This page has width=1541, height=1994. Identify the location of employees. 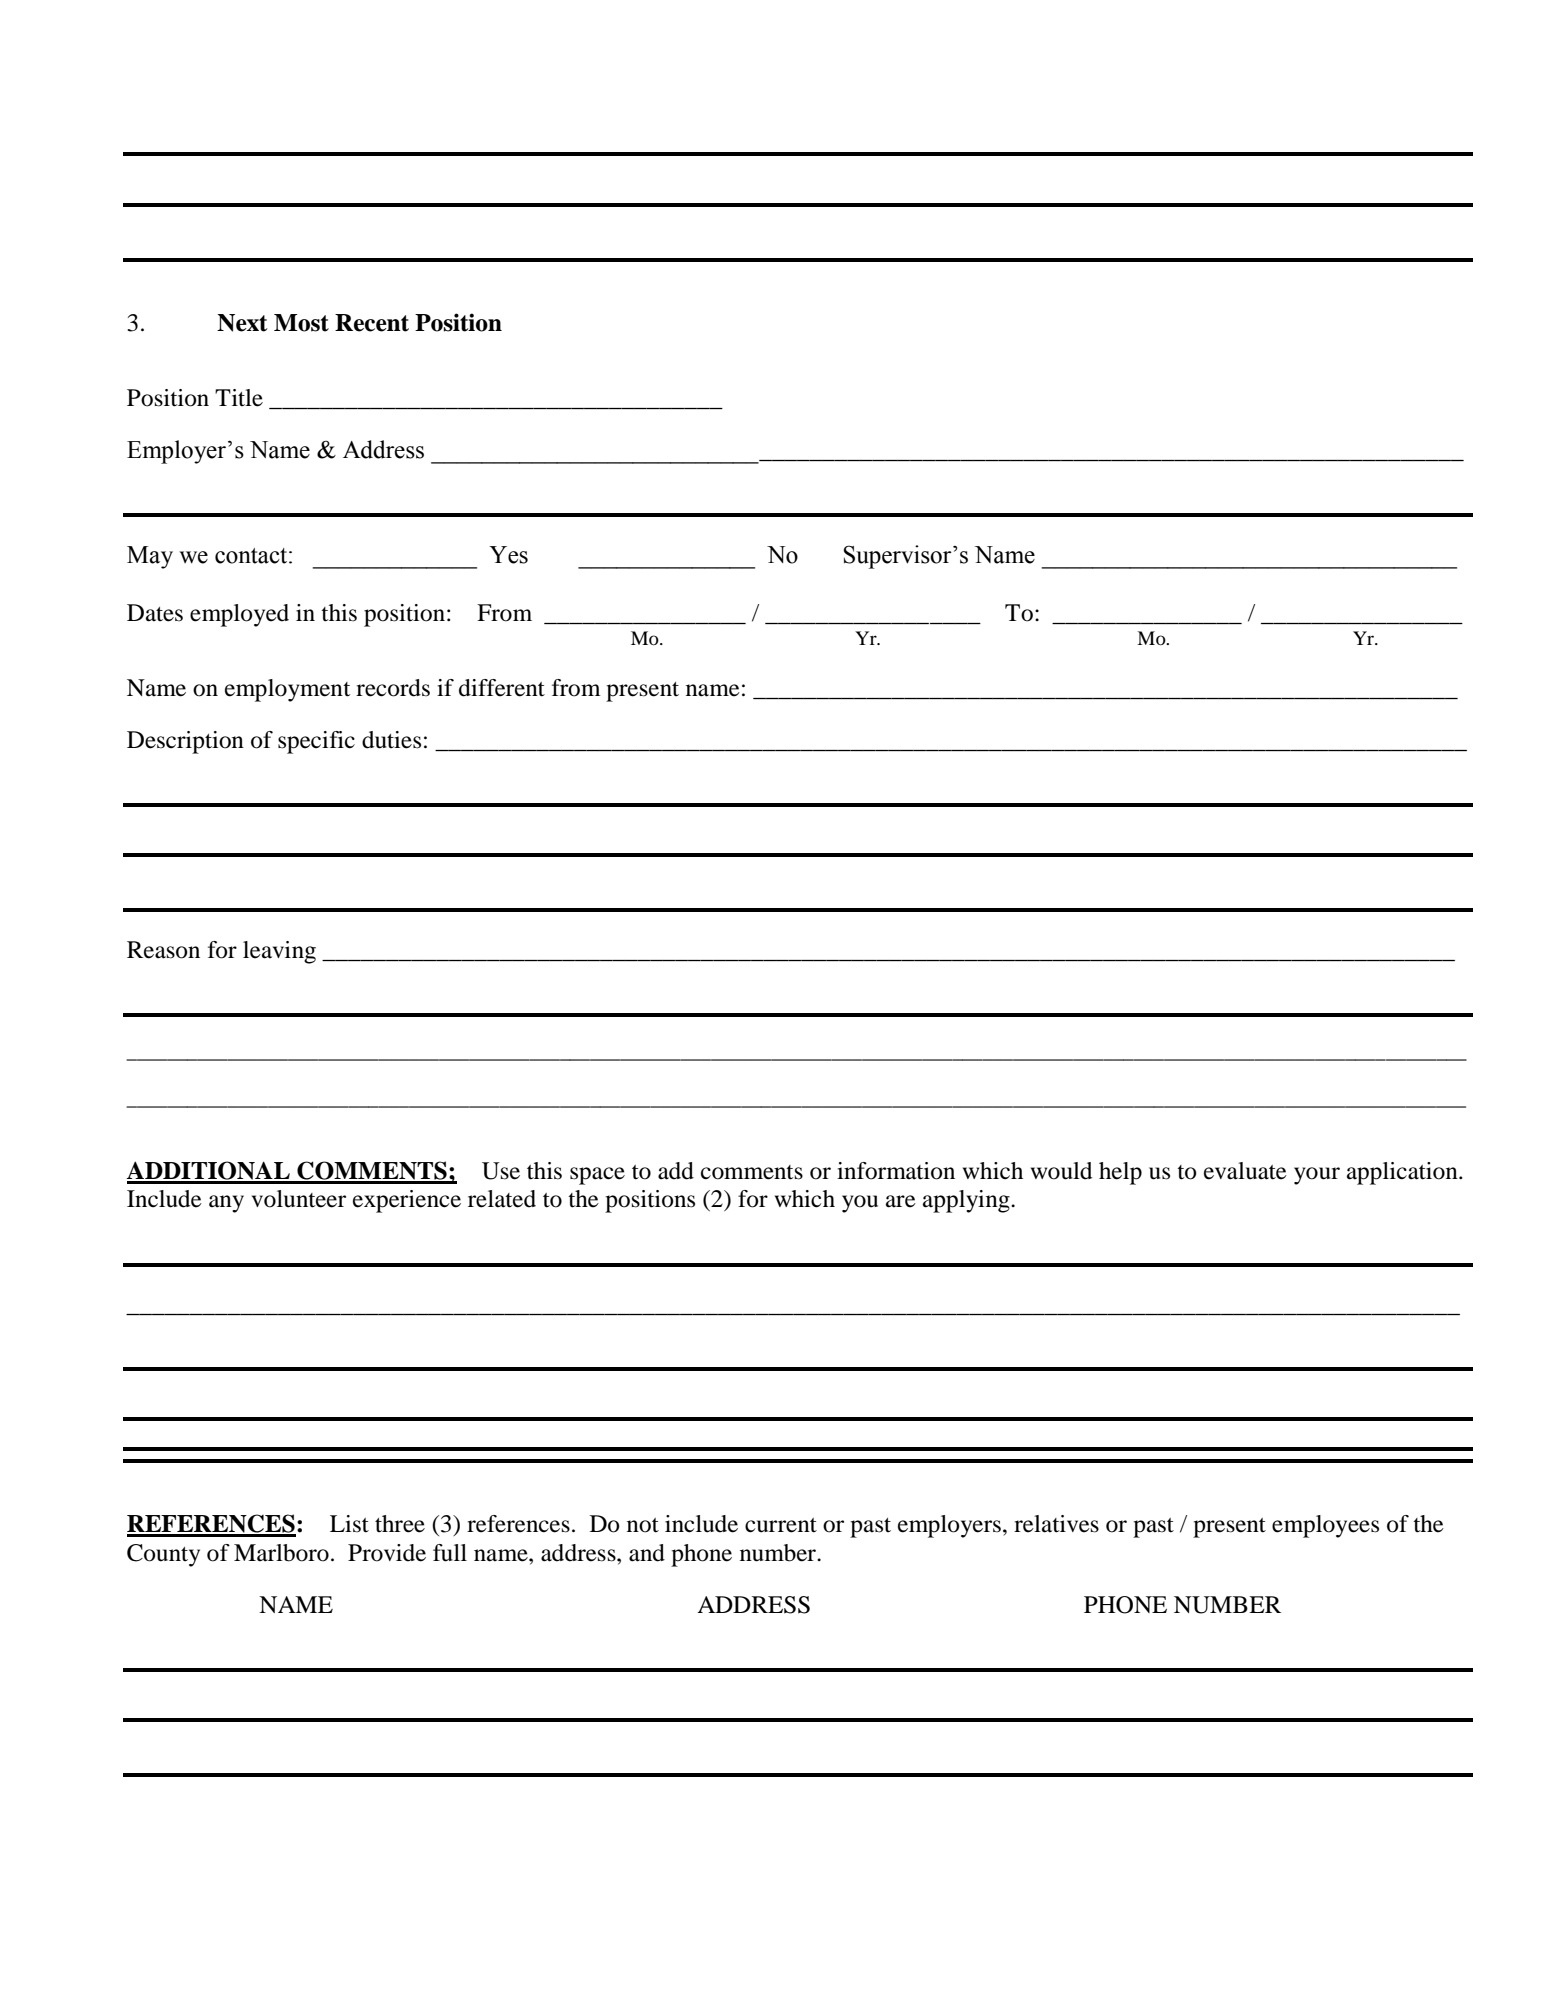
(1325, 1526).
